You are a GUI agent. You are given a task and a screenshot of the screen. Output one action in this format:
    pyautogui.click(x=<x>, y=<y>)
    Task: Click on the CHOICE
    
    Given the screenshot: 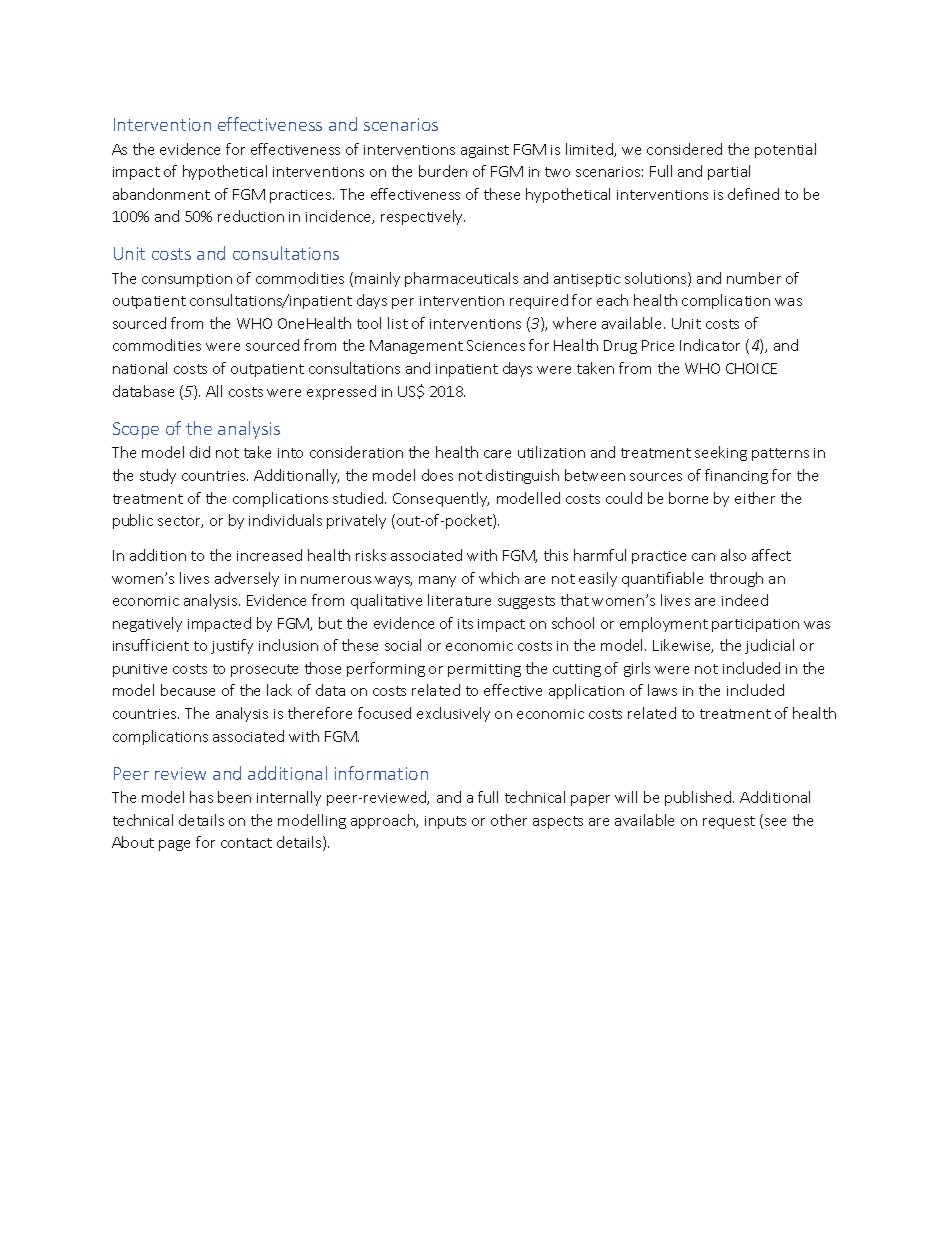 What is the action you would take?
    pyautogui.click(x=751, y=368)
